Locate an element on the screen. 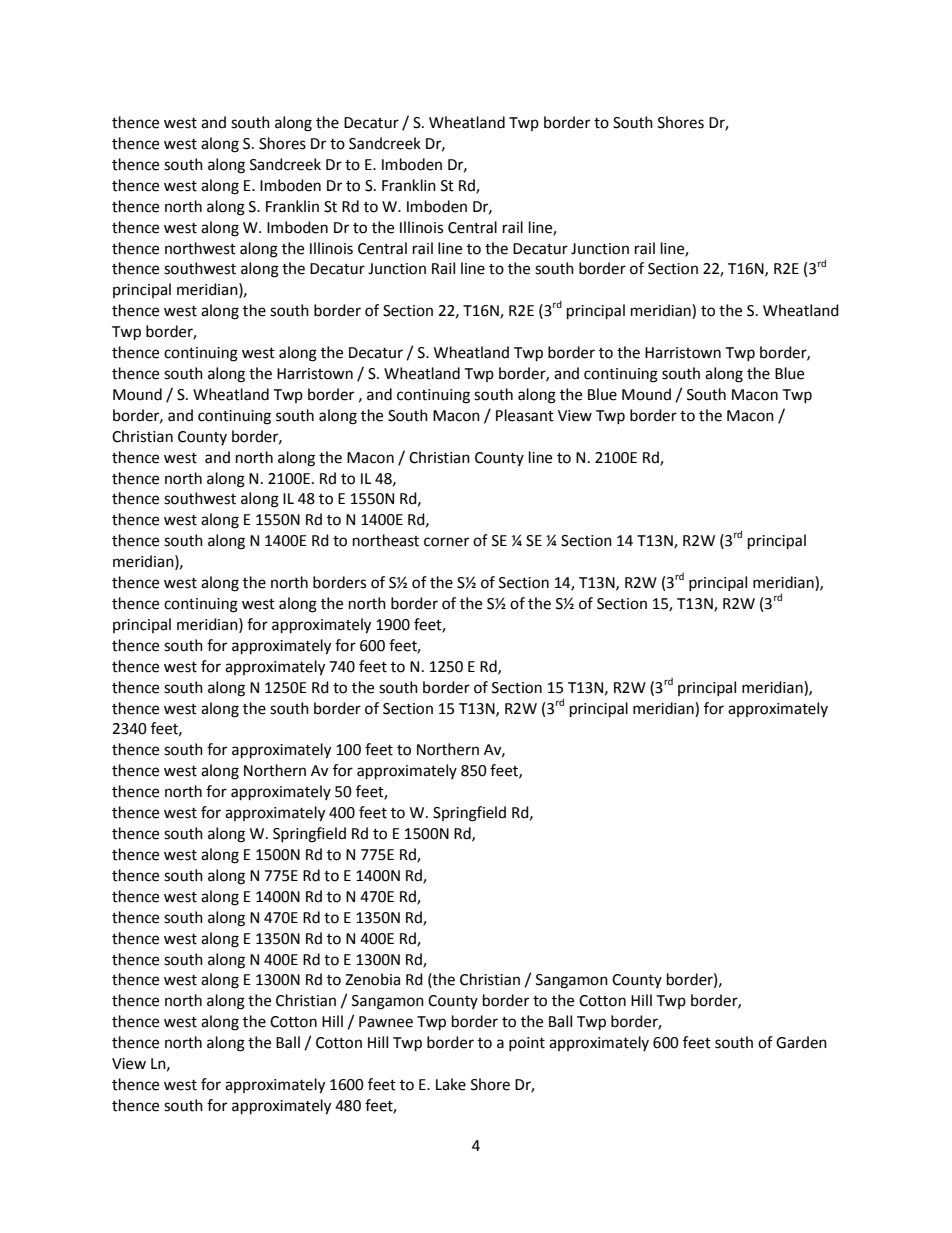 The width and height of the screenshot is (952, 1233). Zenobia is located at coordinates (372, 979).
